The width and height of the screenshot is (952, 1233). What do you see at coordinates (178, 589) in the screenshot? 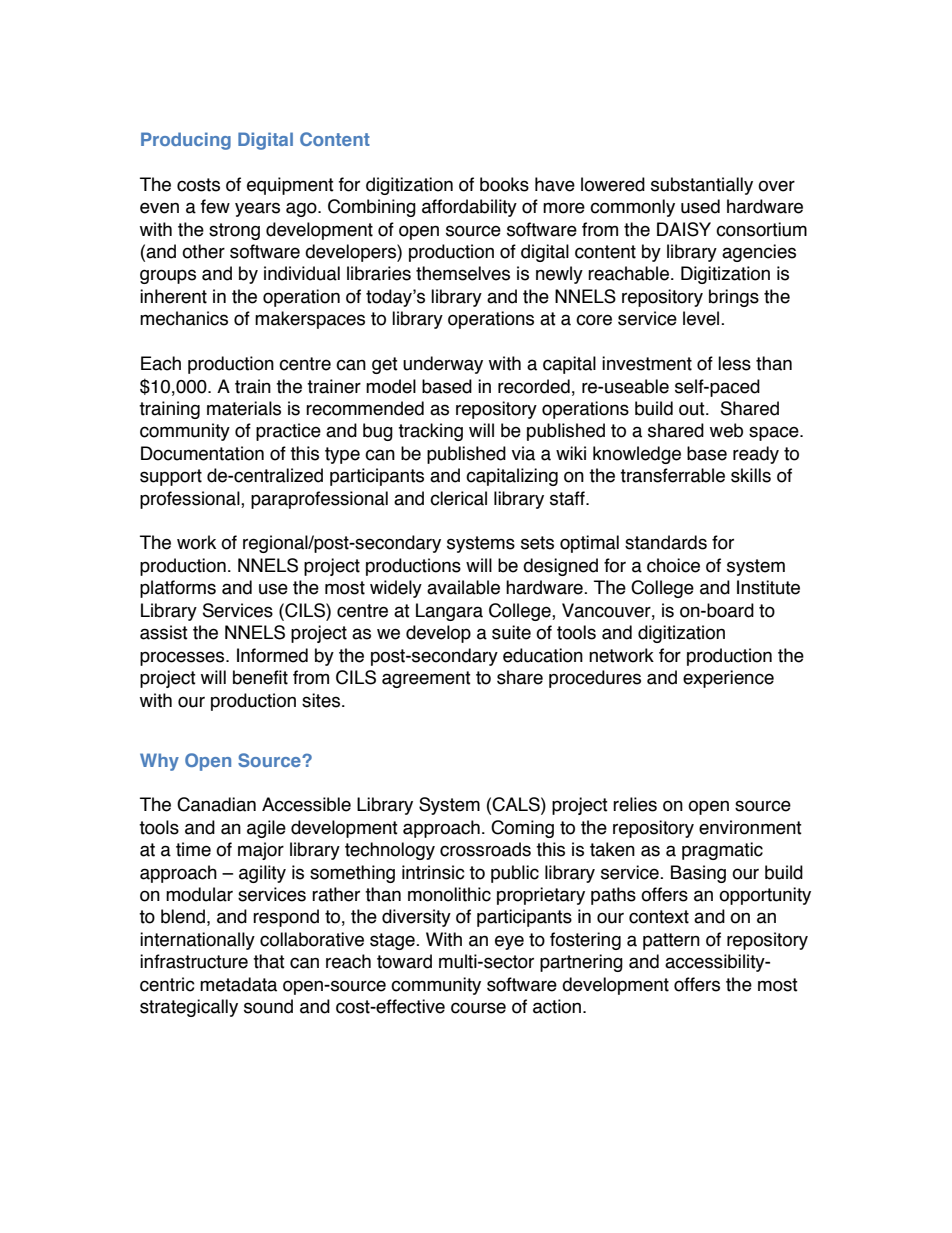
I see `platforms` at bounding box center [178, 589].
